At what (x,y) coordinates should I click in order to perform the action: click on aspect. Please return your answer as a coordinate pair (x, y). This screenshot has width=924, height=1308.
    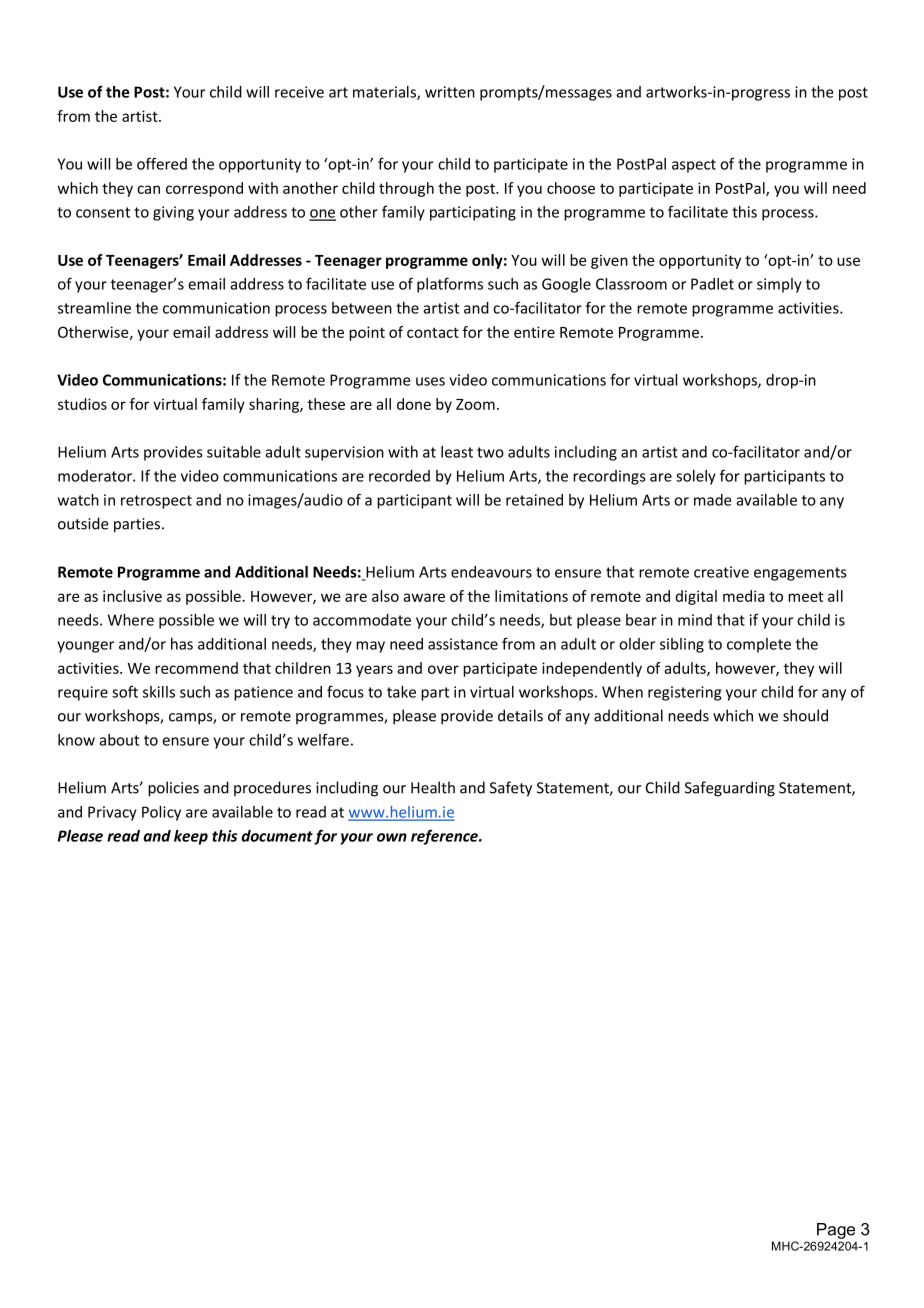
    Looking at the image, I should click on (694, 166).
